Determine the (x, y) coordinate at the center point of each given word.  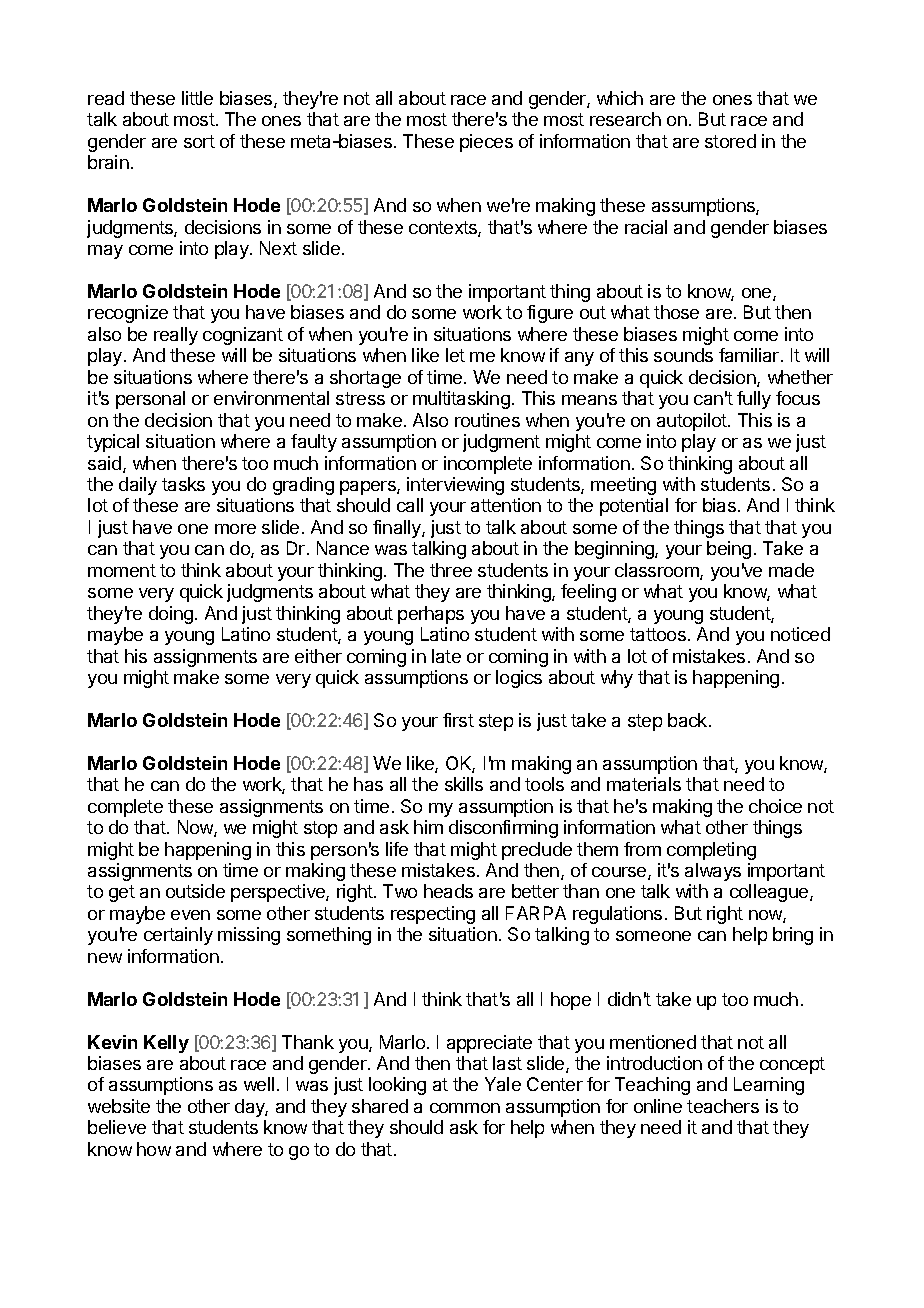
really (176, 336)
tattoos (658, 634)
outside (195, 891)
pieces (486, 143)
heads (448, 891)
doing (171, 615)
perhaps (431, 615)
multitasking (461, 400)
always (713, 872)
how (154, 1149)
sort (199, 141)
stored (730, 141)
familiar (750, 355)
